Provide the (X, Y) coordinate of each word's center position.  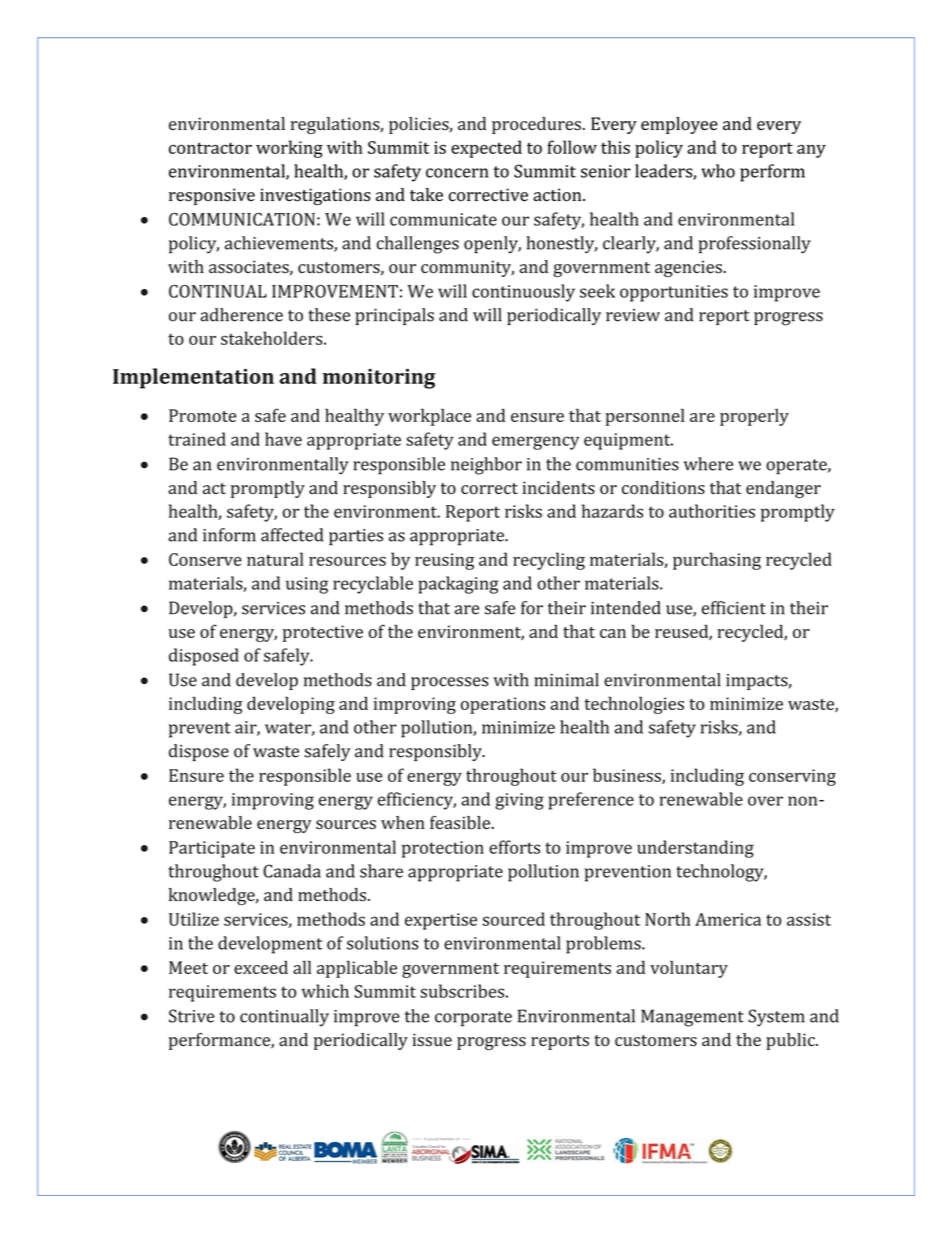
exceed (261, 967)
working (289, 149)
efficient (734, 608)
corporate (473, 1019)
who (718, 171)
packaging (458, 585)
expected (486, 149)
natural (275, 559)
